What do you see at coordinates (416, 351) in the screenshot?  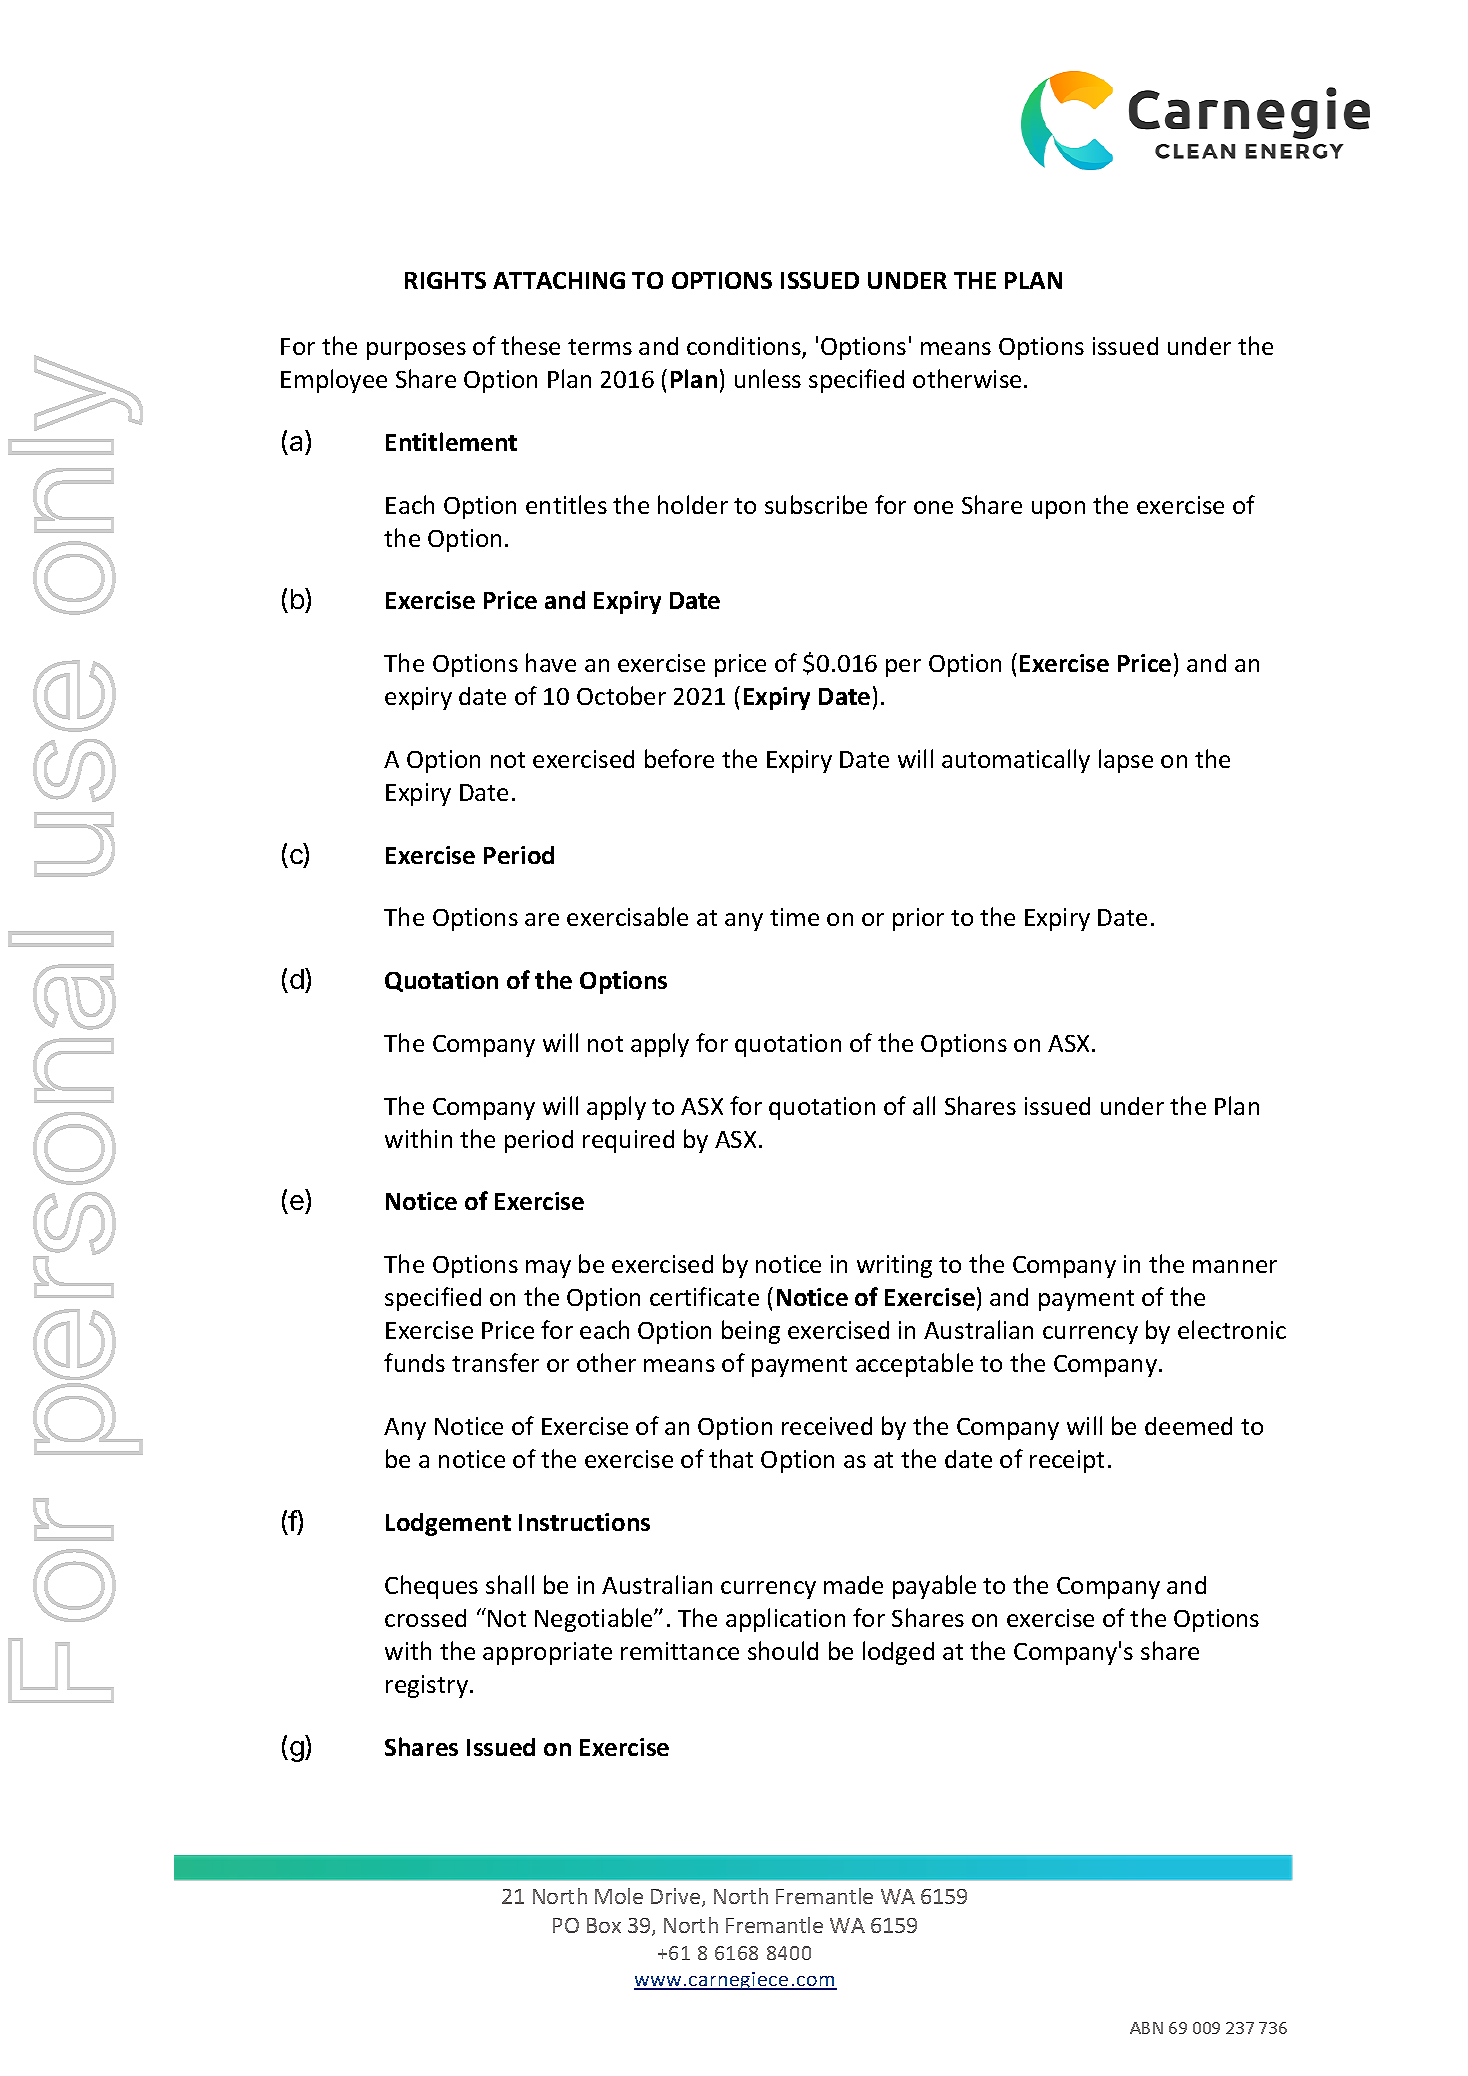 I see `purposes` at bounding box center [416, 351].
